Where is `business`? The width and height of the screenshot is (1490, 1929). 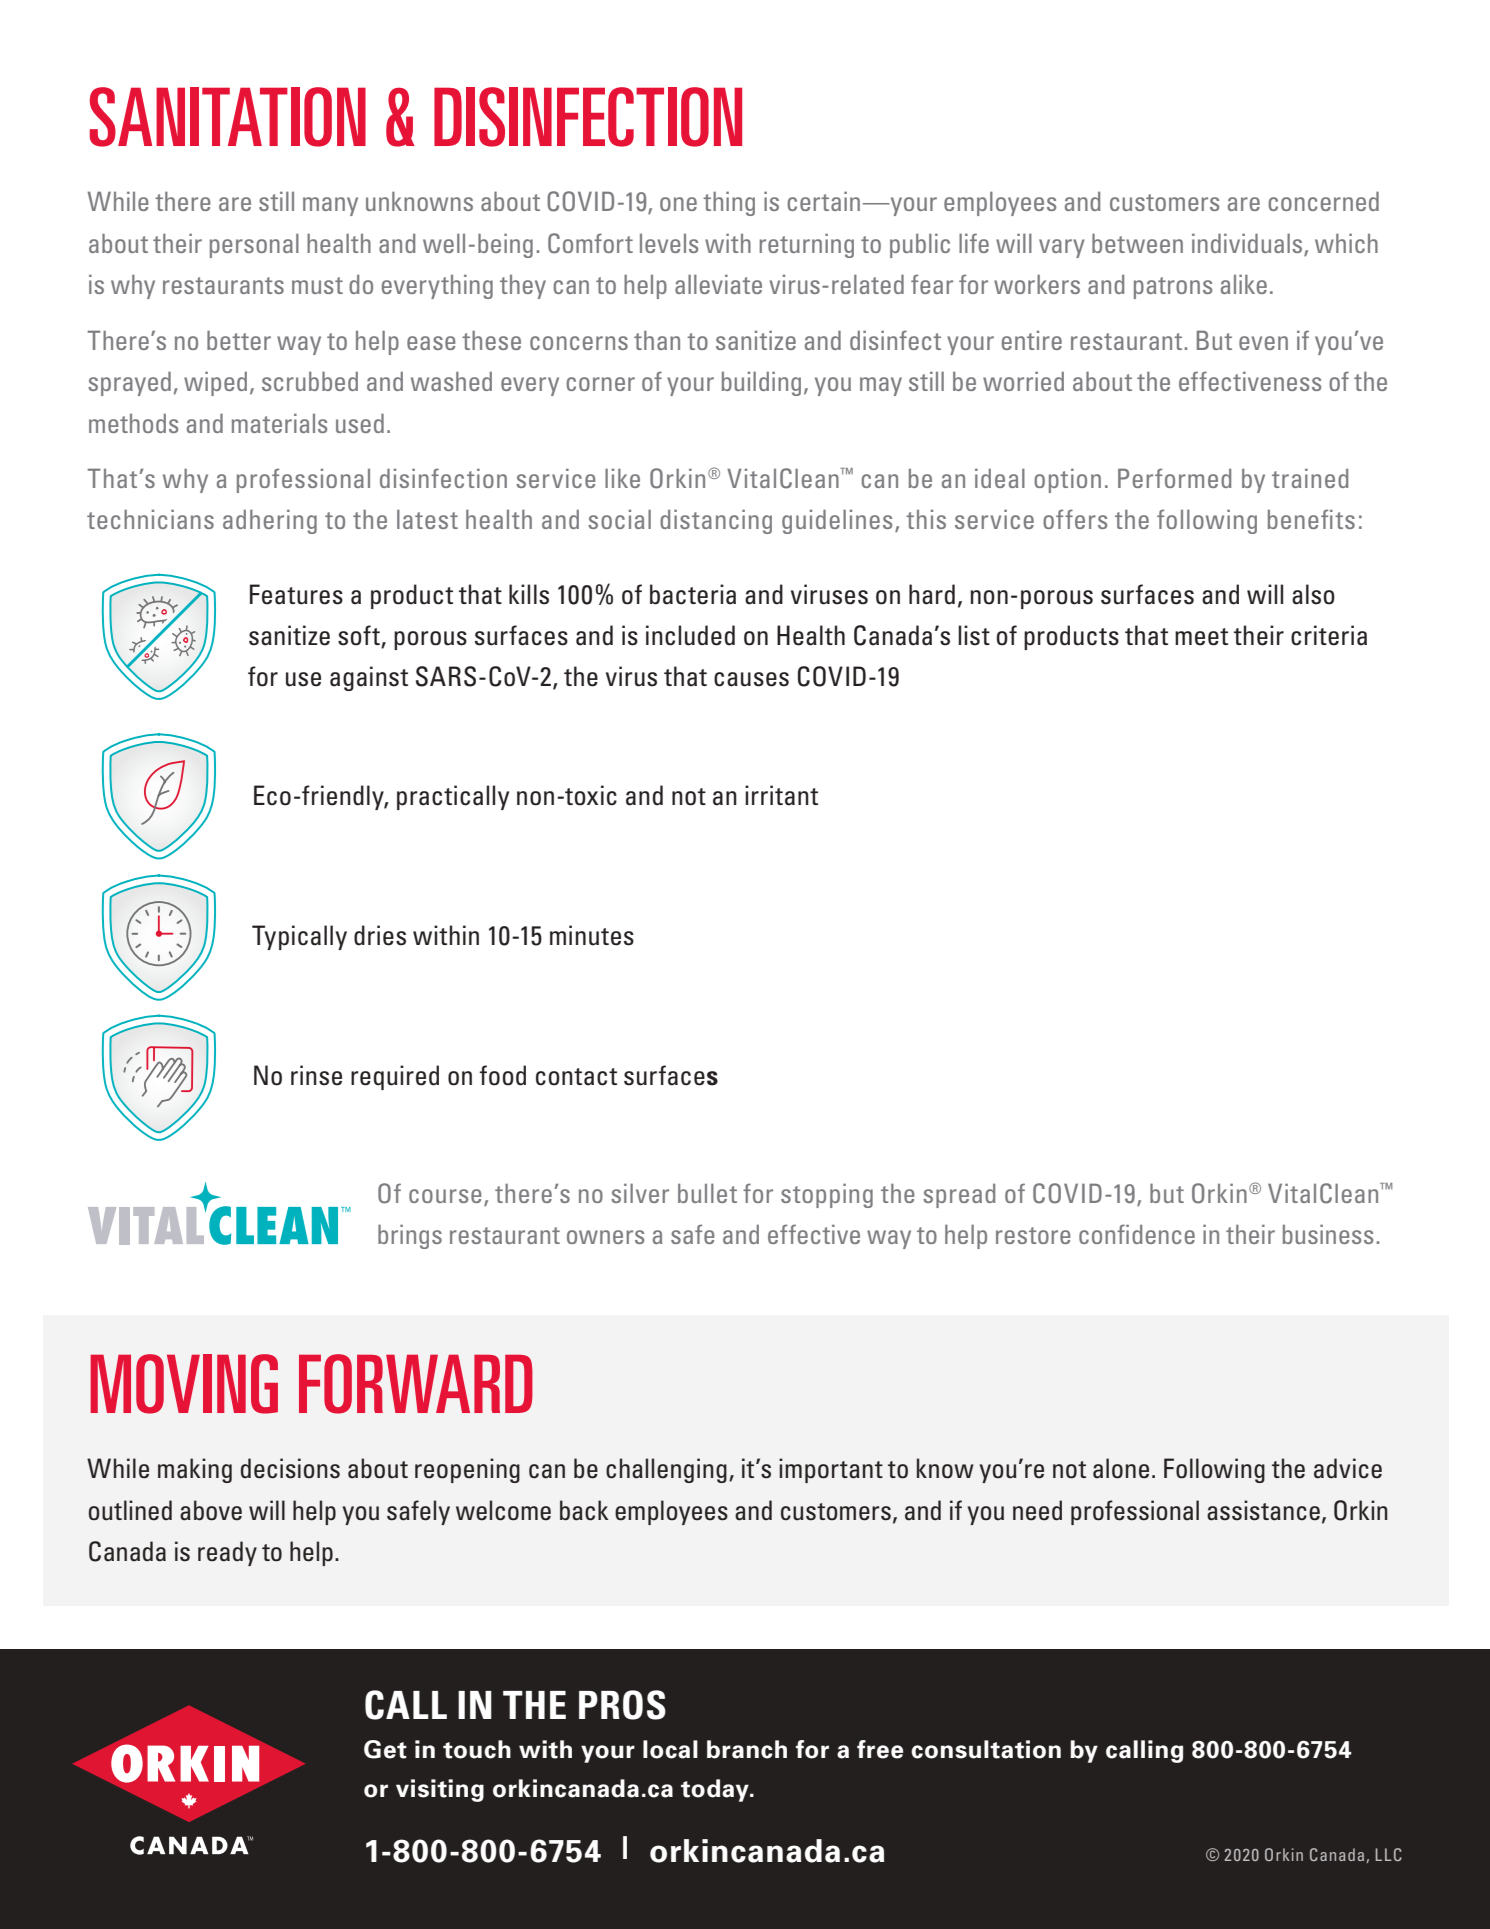 business is located at coordinates (1328, 1234).
